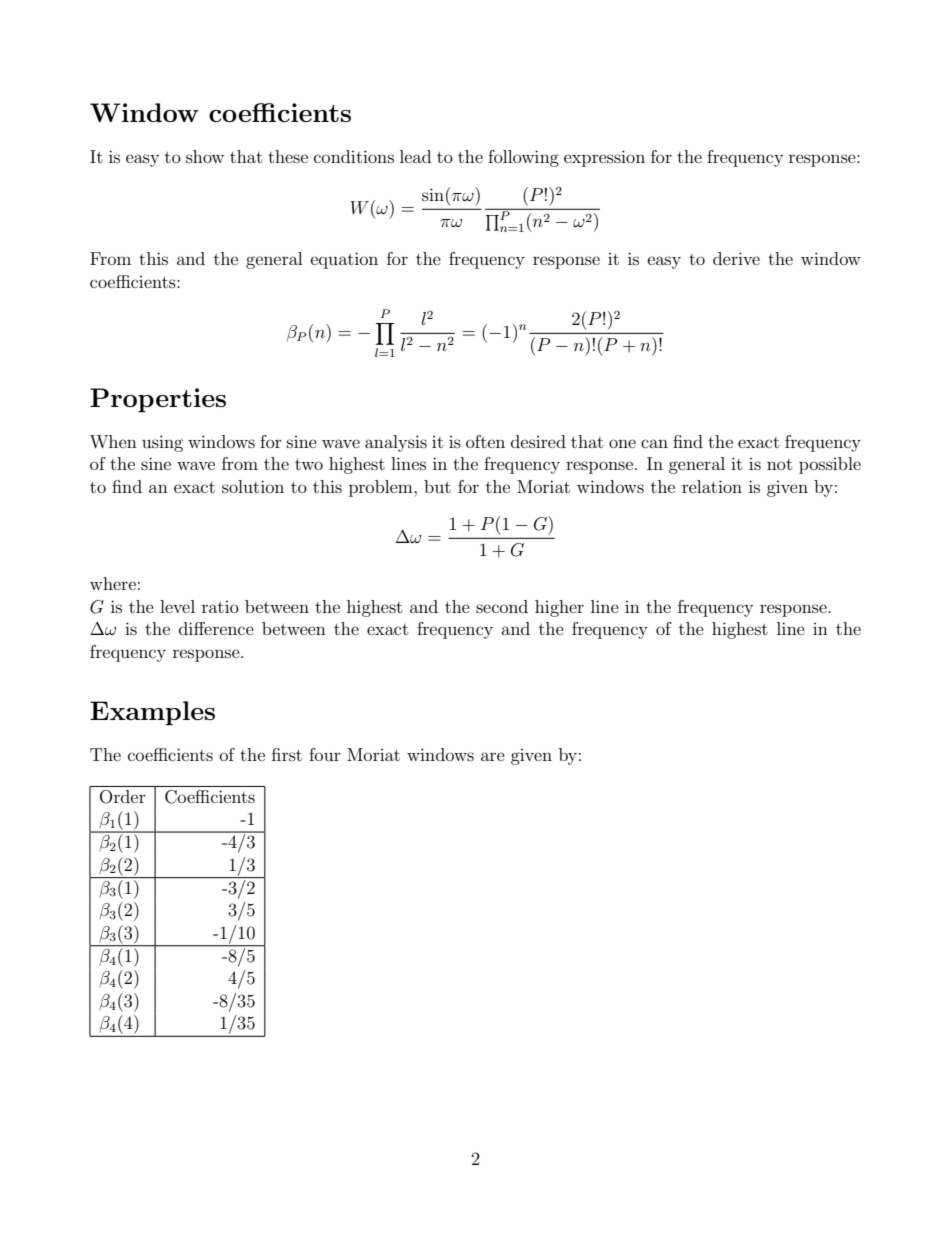  I want to click on can, so click(654, 443).
